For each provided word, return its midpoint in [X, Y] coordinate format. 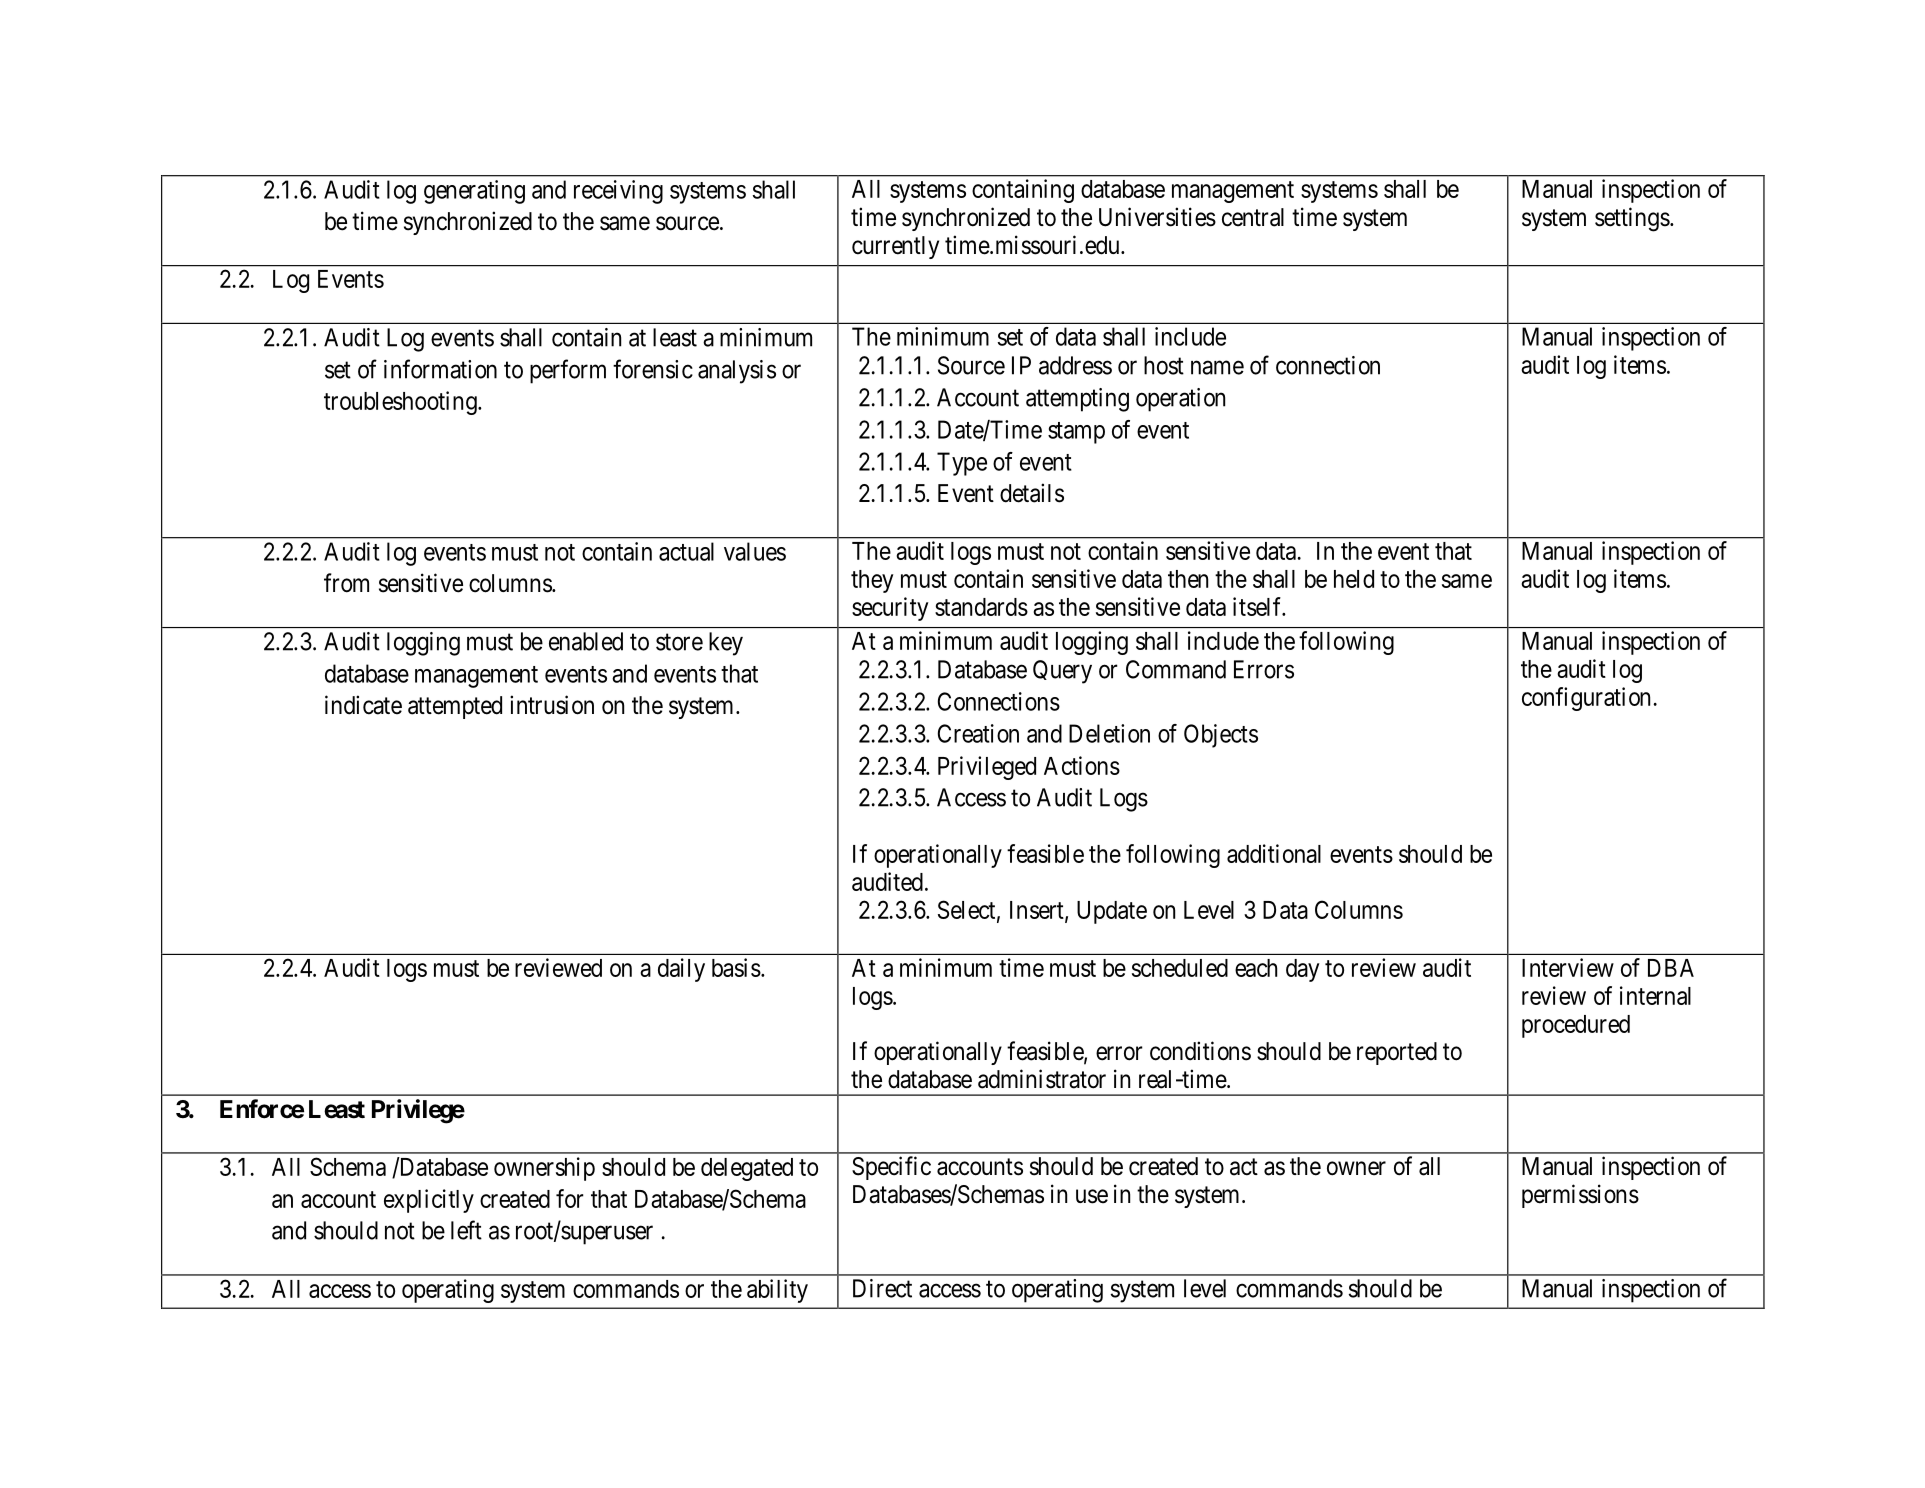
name [1217, 367]
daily [681, 970]
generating [474, 192]
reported [1397, 1053]
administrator [1042, 1079]
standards [981, 607]
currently [895, 247]
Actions [1082, 765]
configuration [1586, 699]
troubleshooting [401, 403]
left [466, 1230]
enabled [586, 641]
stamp [1076, 433]
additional [1274, 853]
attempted [455, 707]
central [1253, 217]
